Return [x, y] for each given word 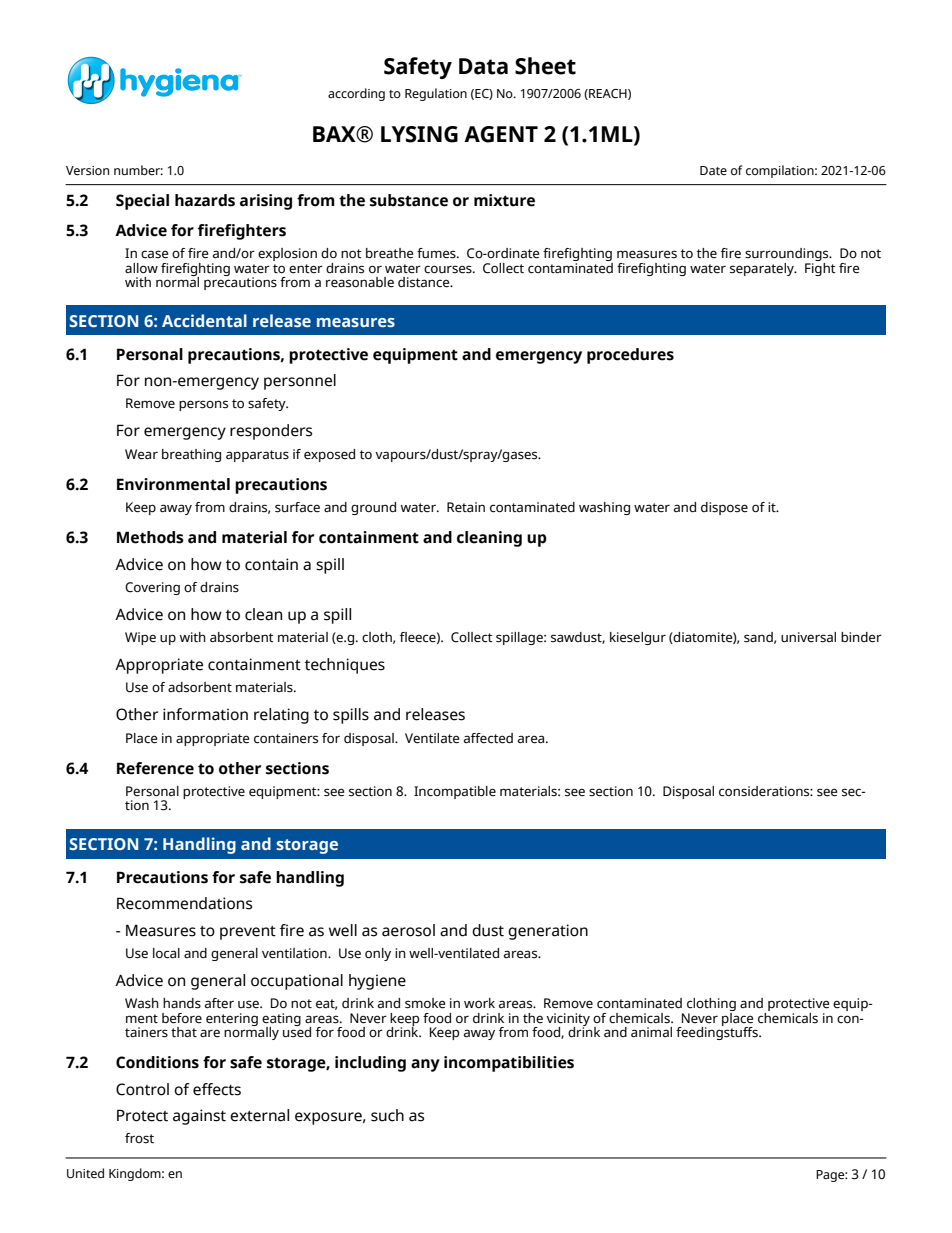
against [199, 1117]
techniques [345, 666]
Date [713, 170]
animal [651, 1032]
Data [483, 66]
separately [763, 269]
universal [808, 637]
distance [425, 282]
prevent [248, 933]
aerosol [408, 930]
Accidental [204, 320]
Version [87, 171]
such [387, 1115]
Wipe [140, 638]
